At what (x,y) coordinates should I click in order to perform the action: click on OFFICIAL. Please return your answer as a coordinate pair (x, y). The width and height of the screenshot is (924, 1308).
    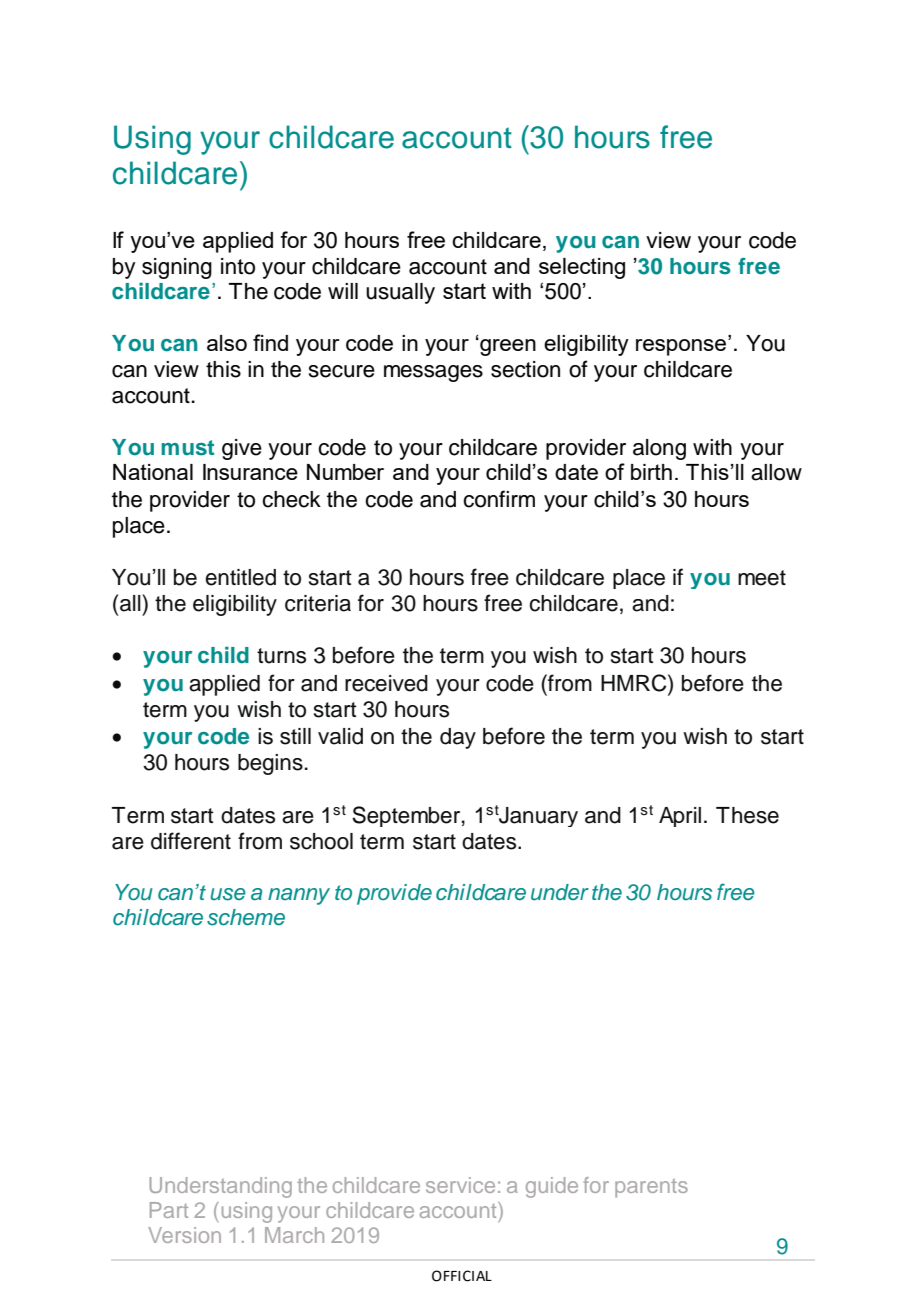
    Looking at the image, I should click on (462, 1276).
